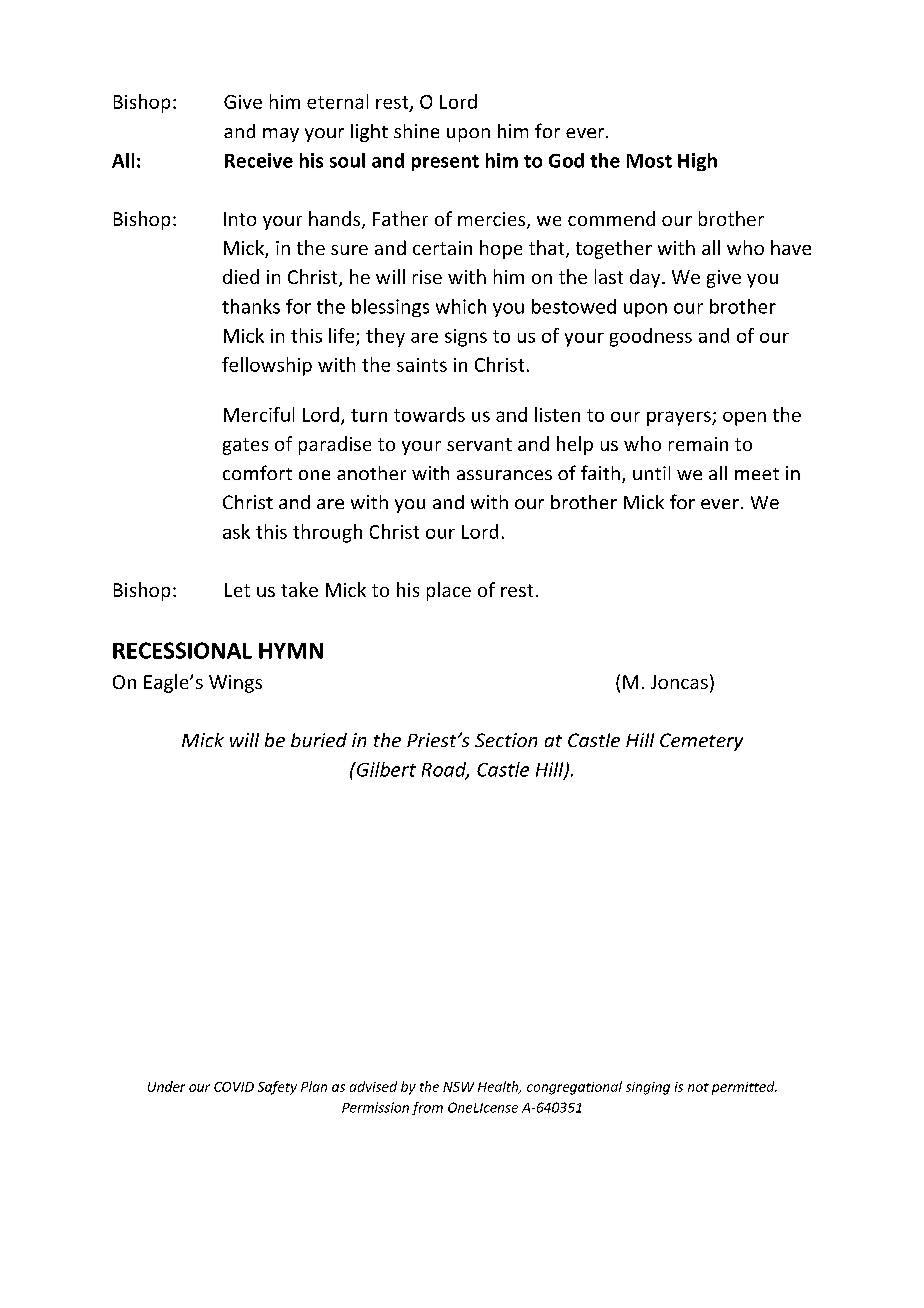  Describe the element at coordinates (445, 163) in the screenshot. I see `present` at that location.
